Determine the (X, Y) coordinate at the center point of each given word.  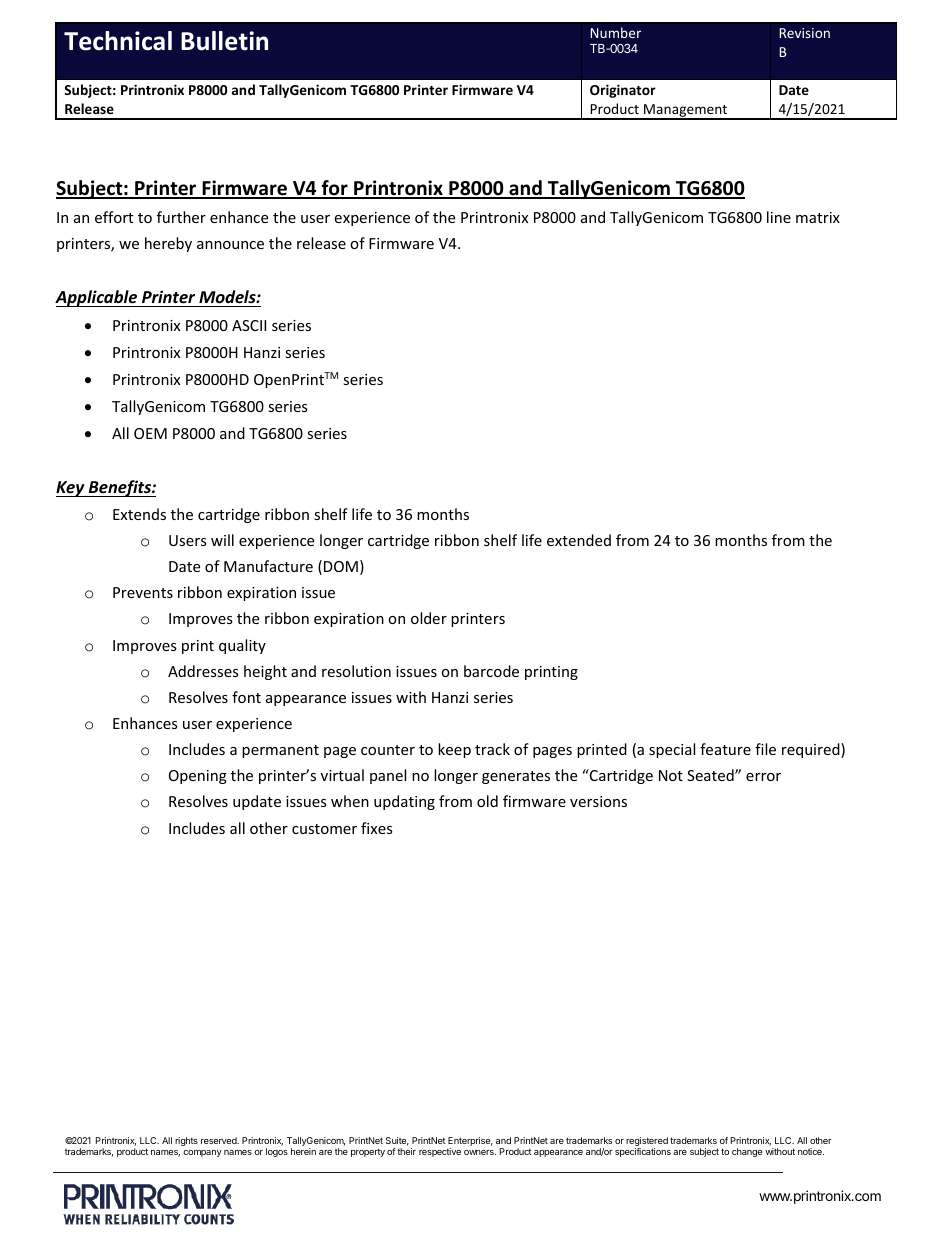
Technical (118, 41)
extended (579, 540)
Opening (198, 777)
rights (186, 1141)
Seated (711, 775)
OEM (150, 433)
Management (686, 111)
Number (616, 32)
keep (454, 750)
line (779, 217)
